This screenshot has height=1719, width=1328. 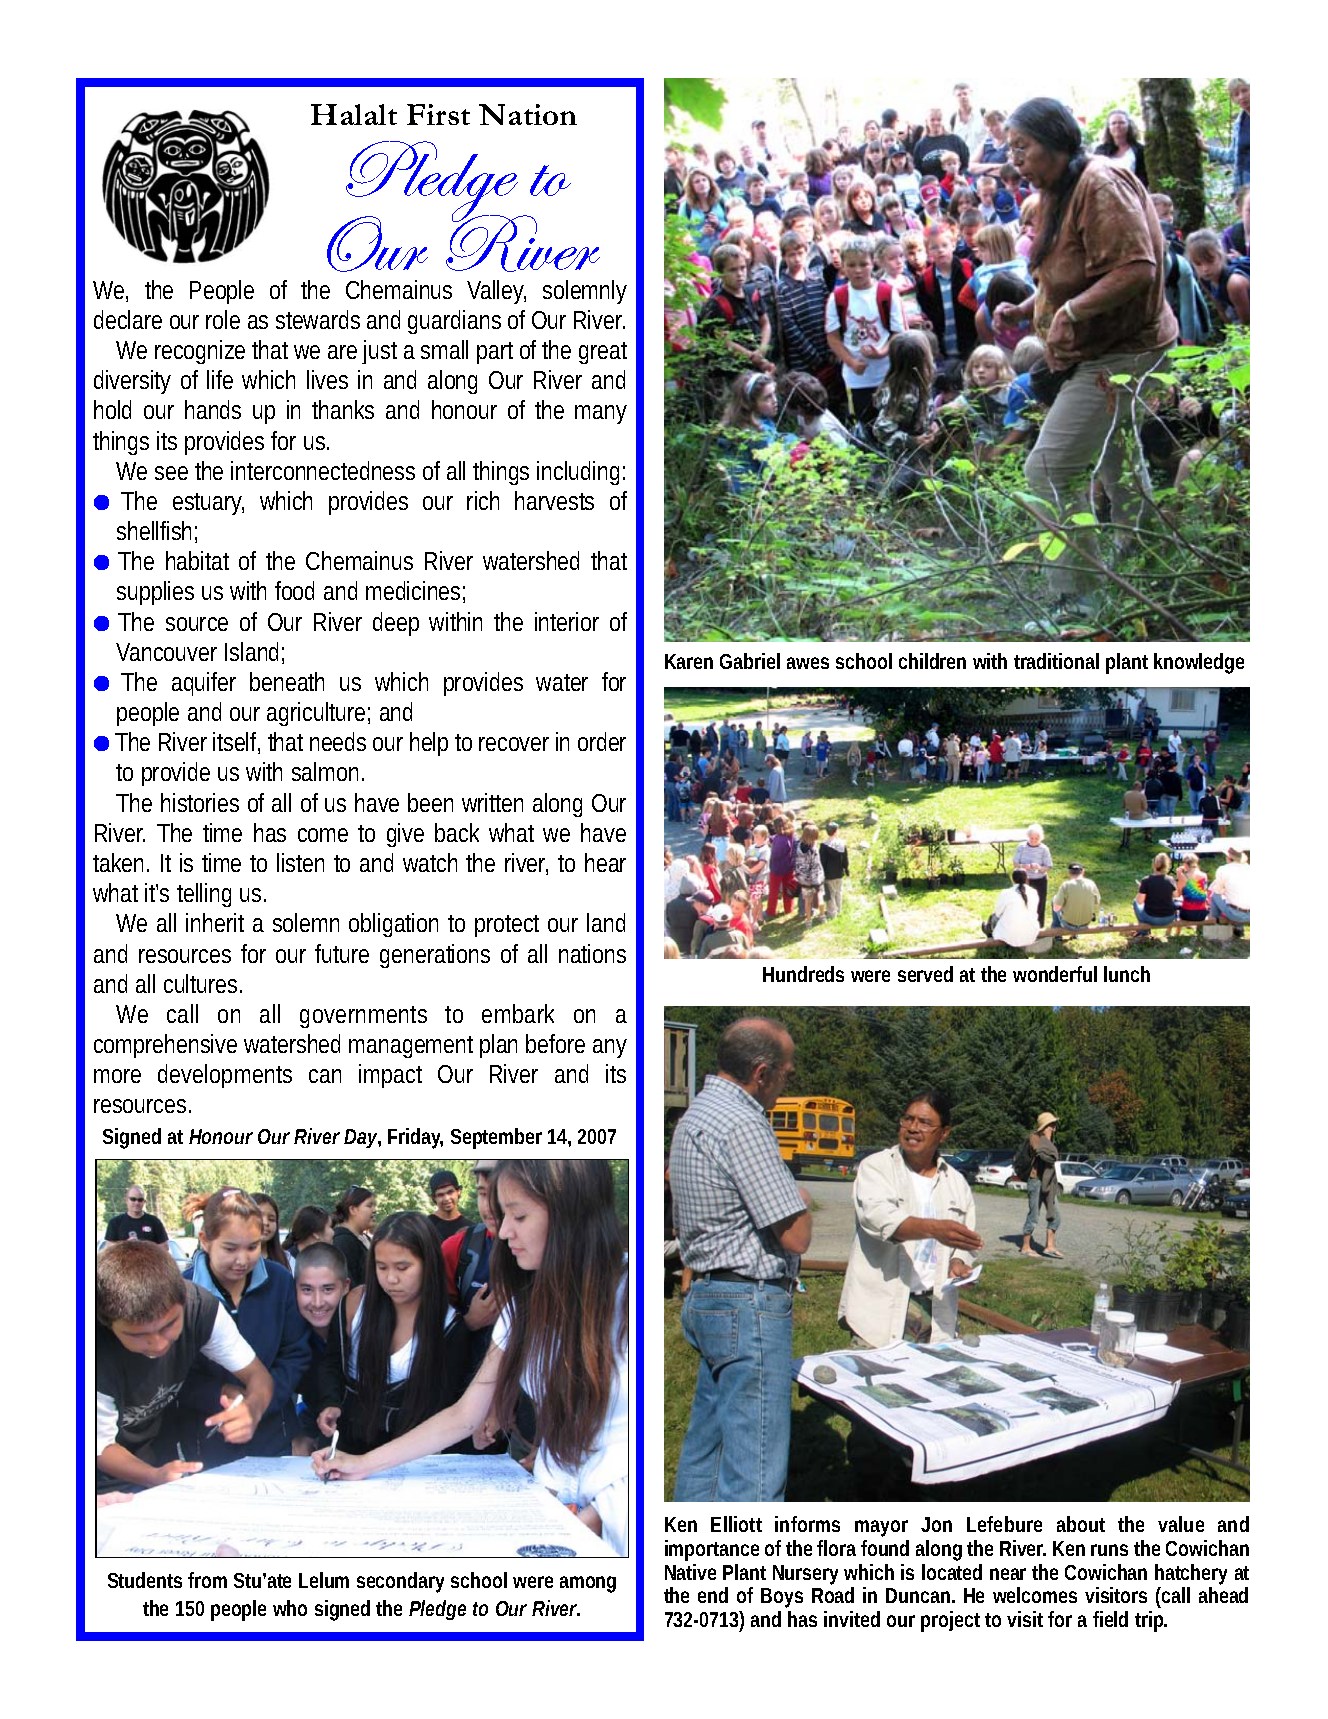 I want to click on First, so click(x=438, y=114).
